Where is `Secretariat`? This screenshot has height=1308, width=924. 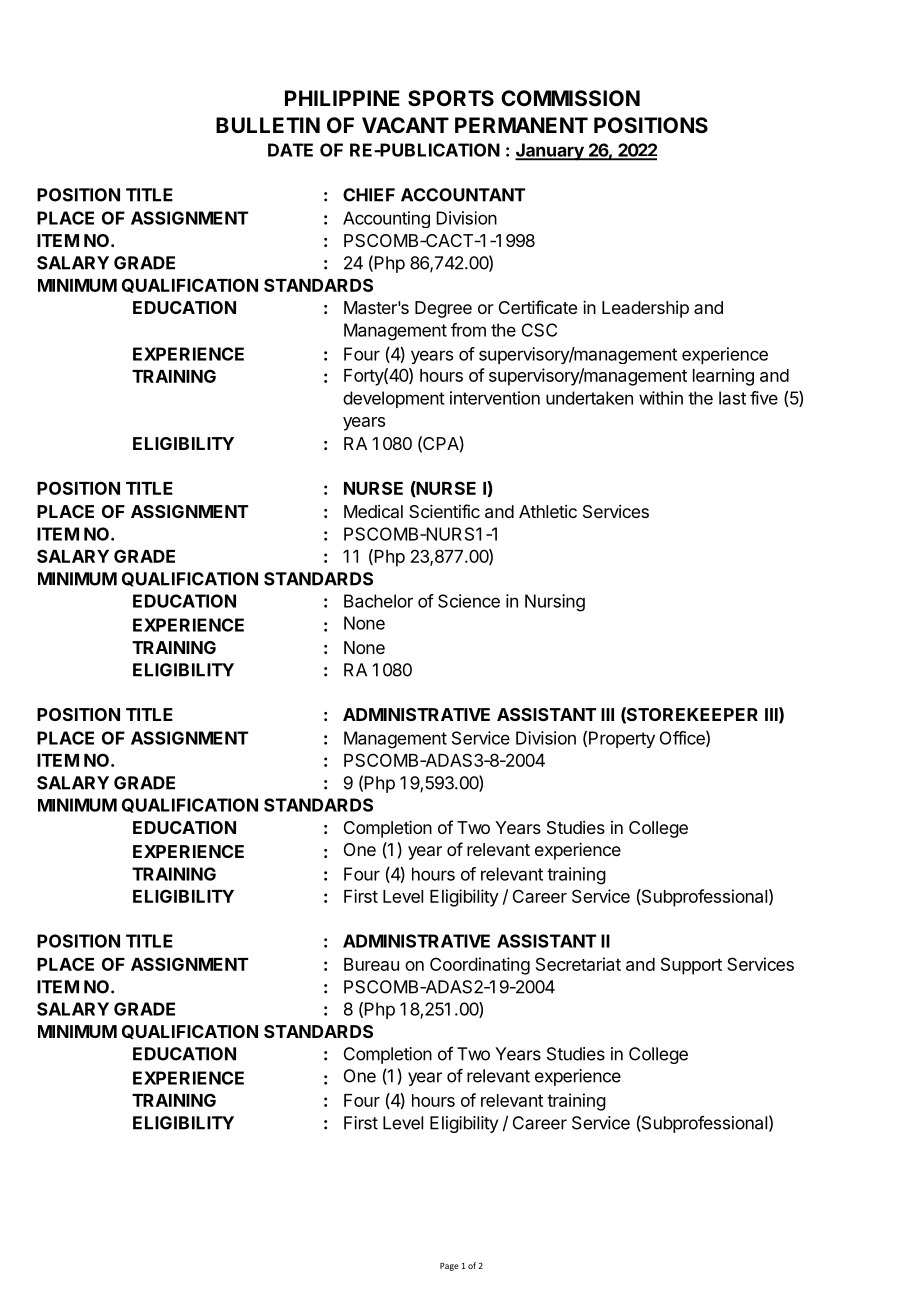 Secretariat is located at coordinates (578, 964).
